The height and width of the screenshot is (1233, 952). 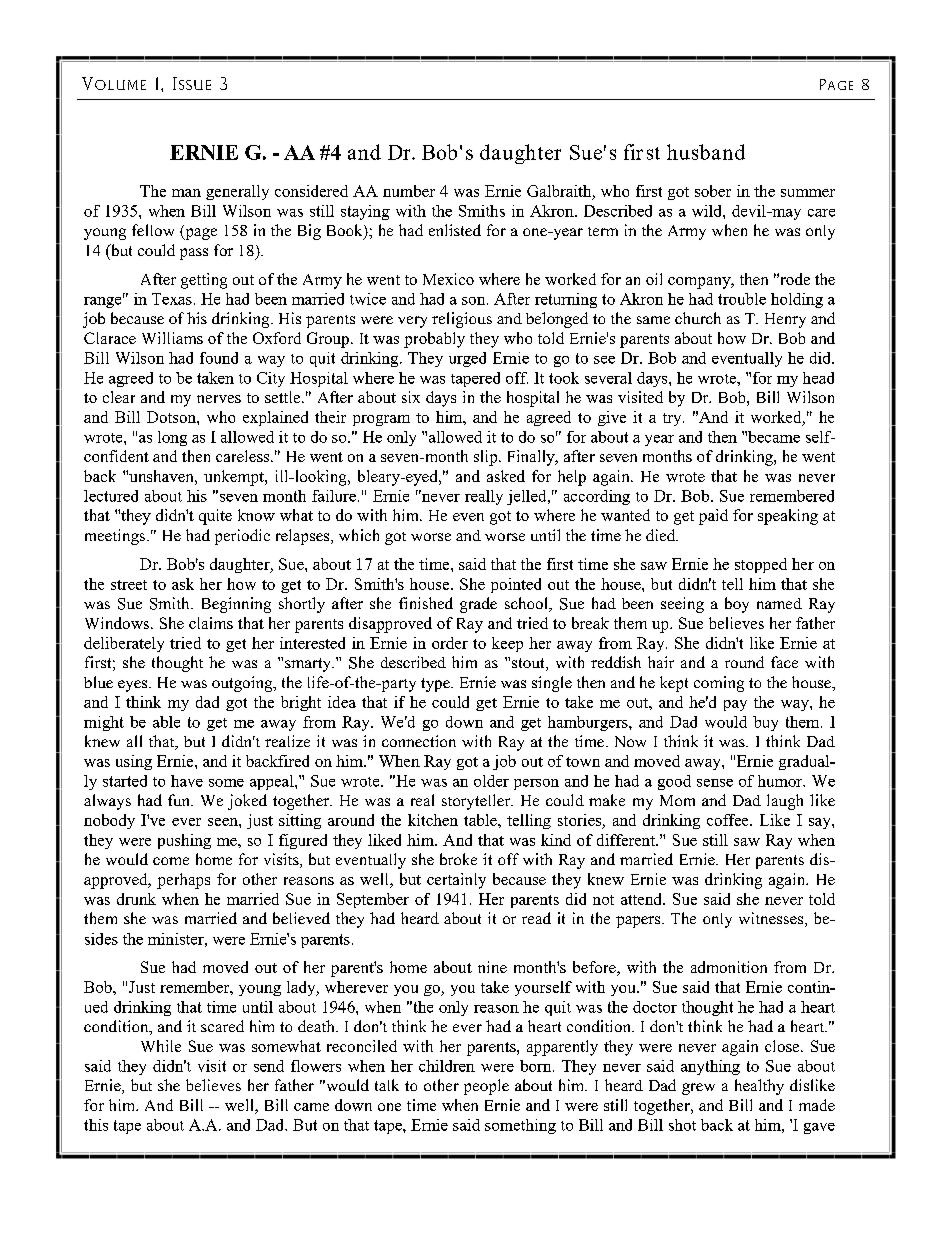 I want to click on sober, so click(x=713, y=191).
